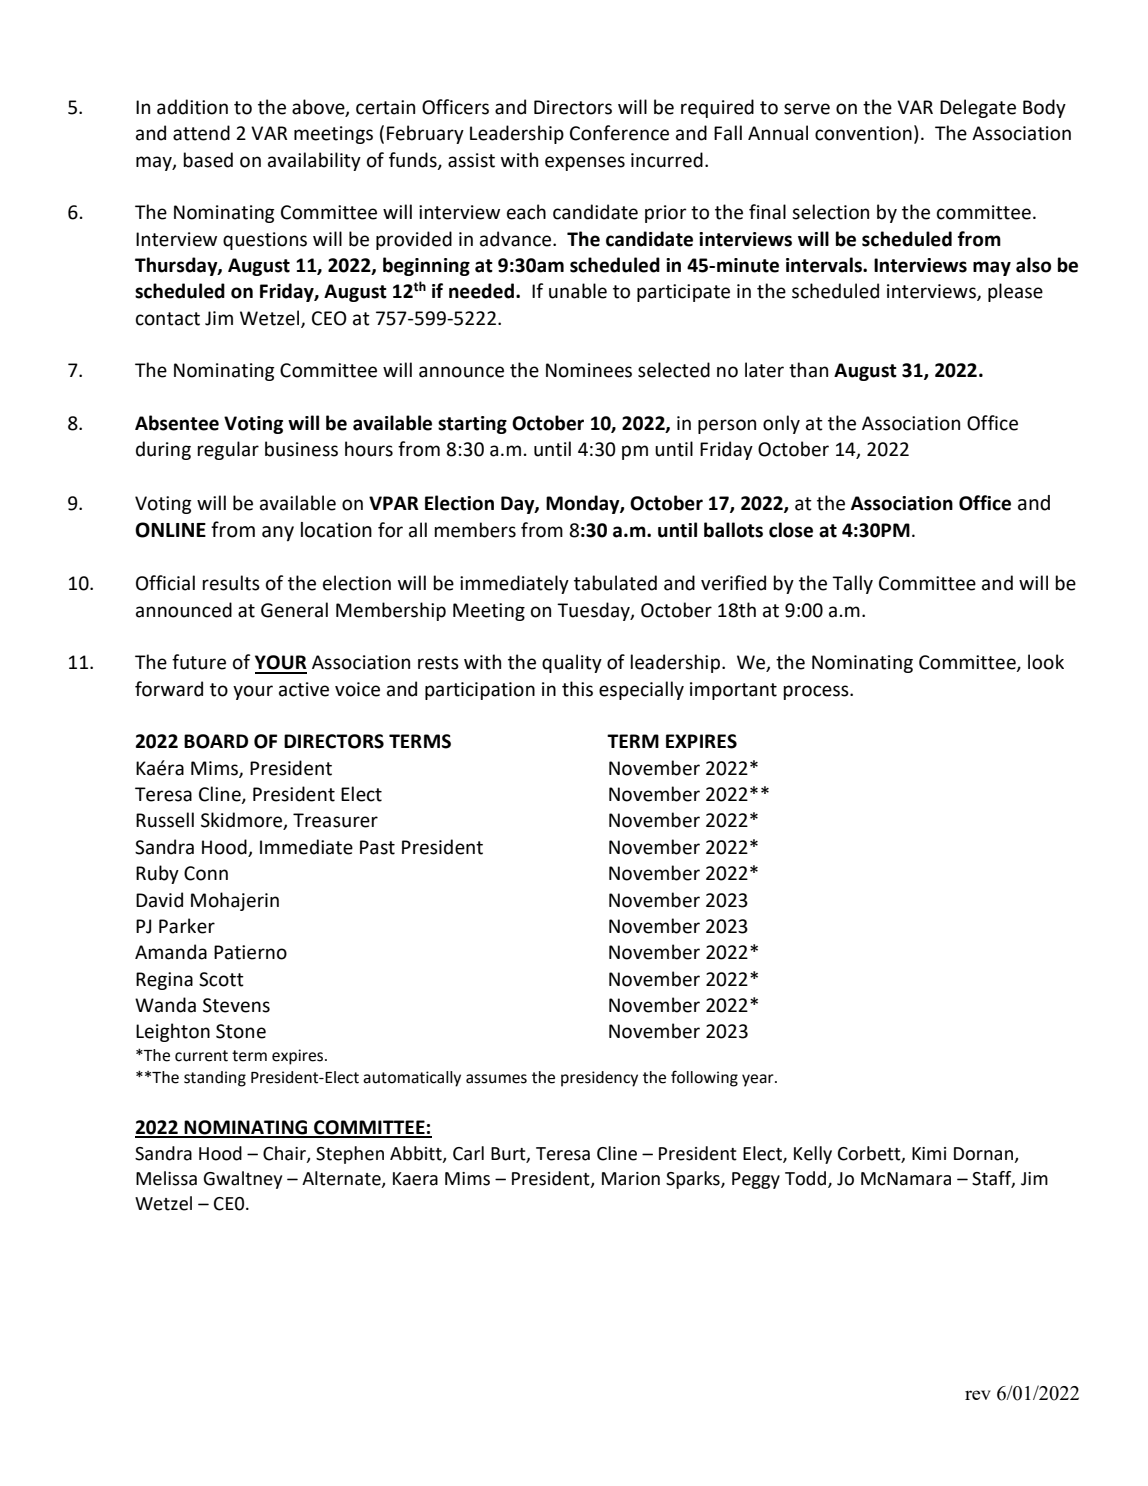  What do you see at coordinates (314, 161) in the page?
I see `availability` at bounding box center [314, 161].
